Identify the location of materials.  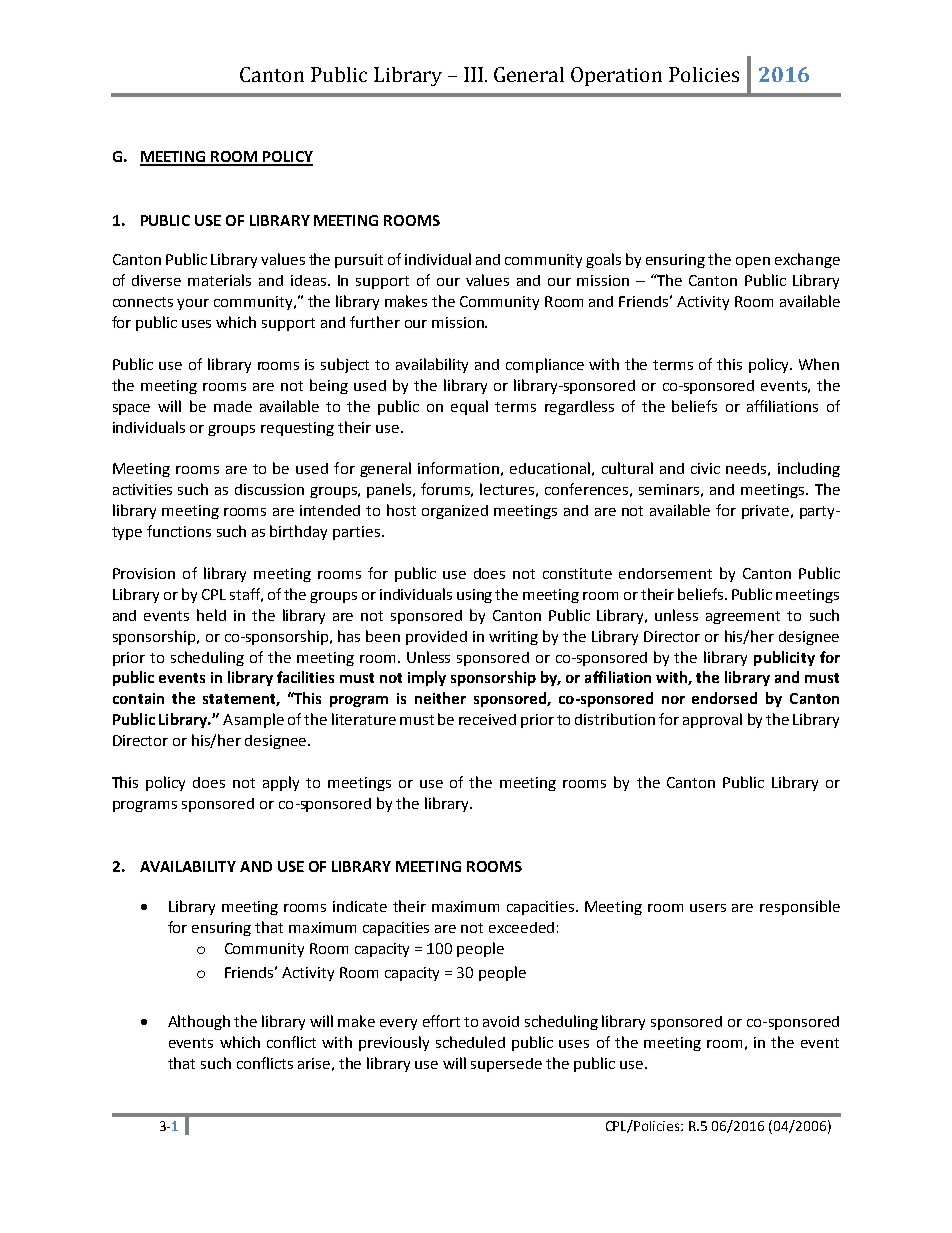
(219, 280).
